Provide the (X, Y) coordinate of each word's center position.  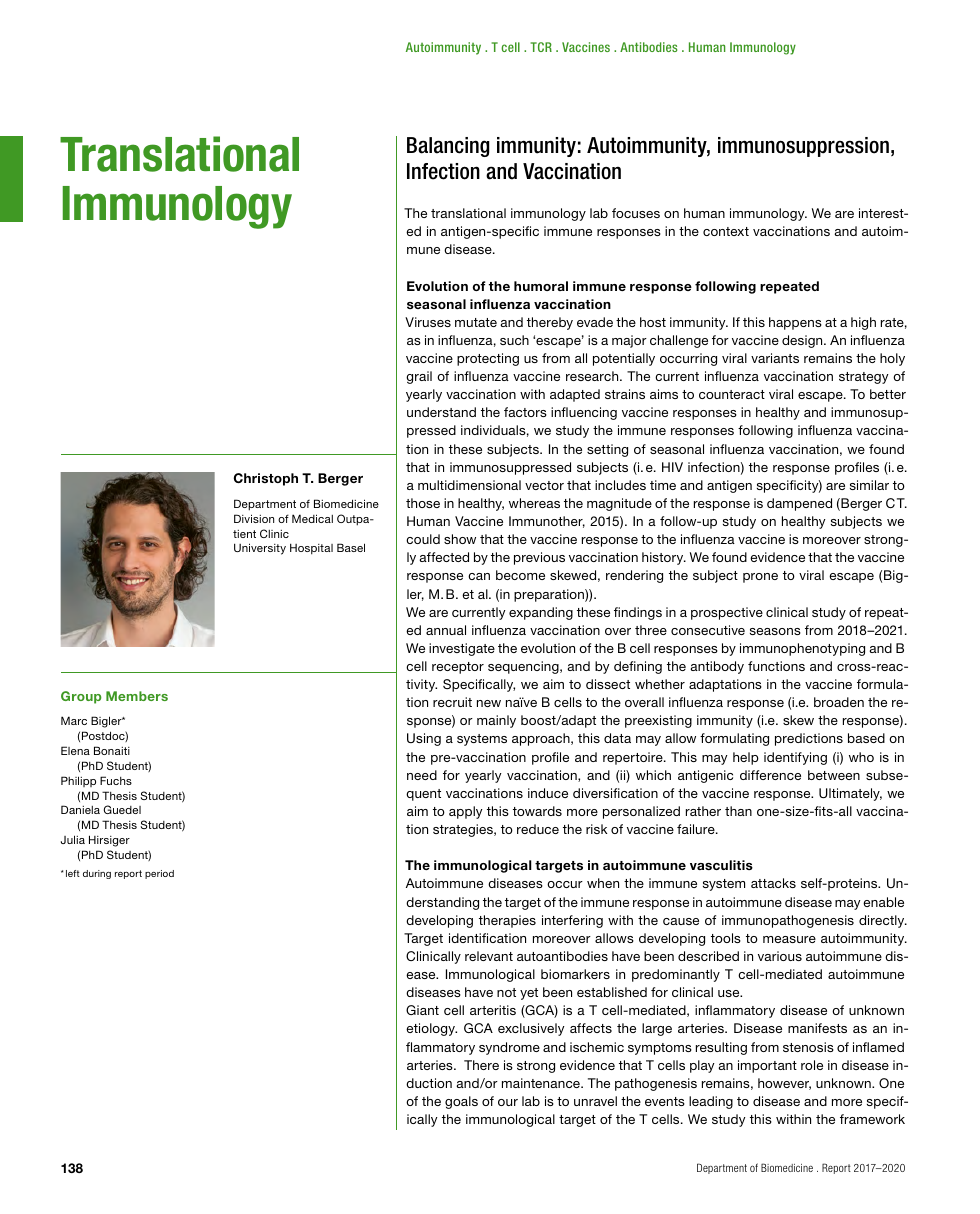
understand (441, 412)
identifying (795, 758)
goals (461, 1102)
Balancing (448, 147)
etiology (431, 1029)
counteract (732, 394)
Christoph (266, 479)
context (726, 231)
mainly (496, 721)
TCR (541, 47)
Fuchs (116, 780)
